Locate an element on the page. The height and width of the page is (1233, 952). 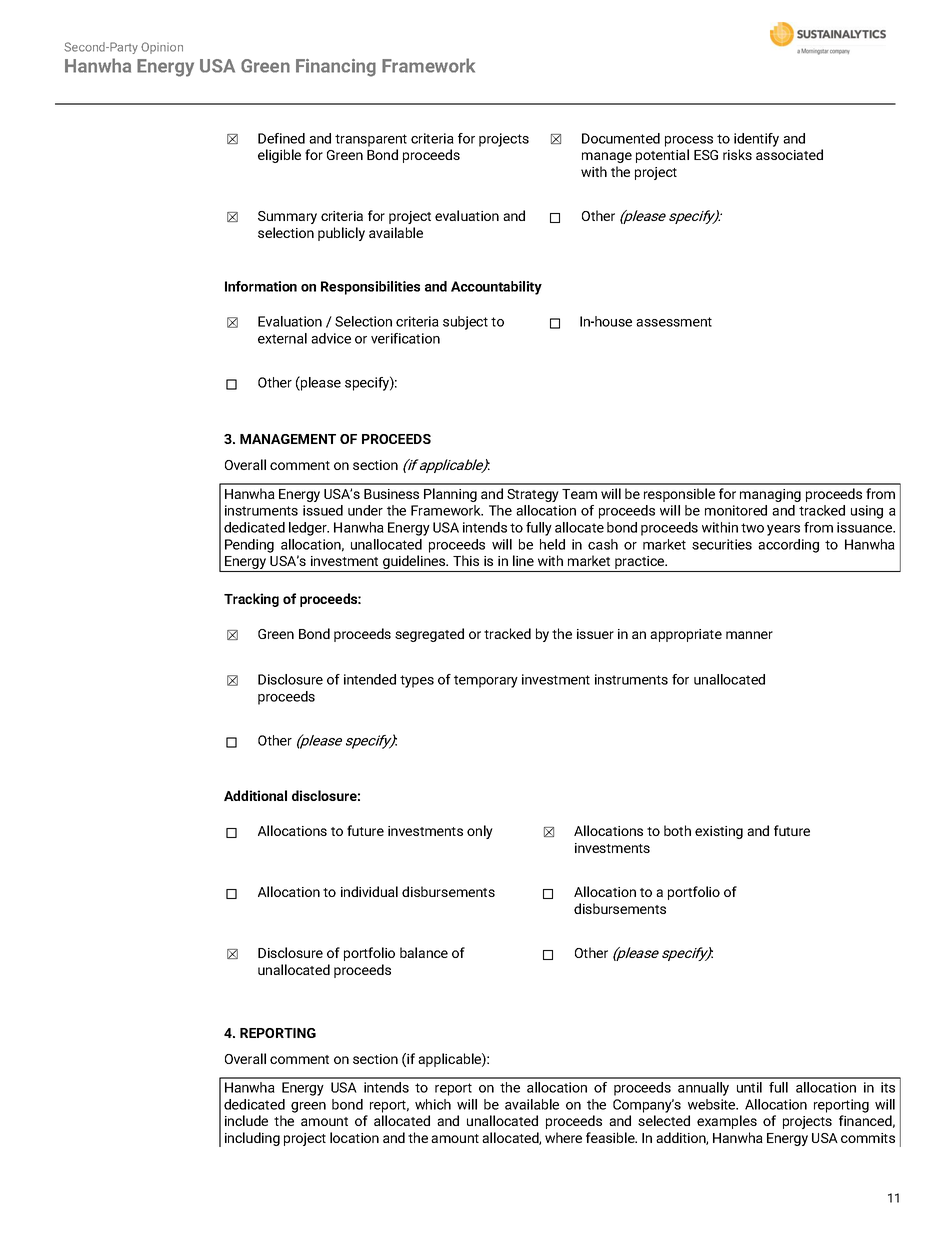
only is located at coordinates (480, 832).
